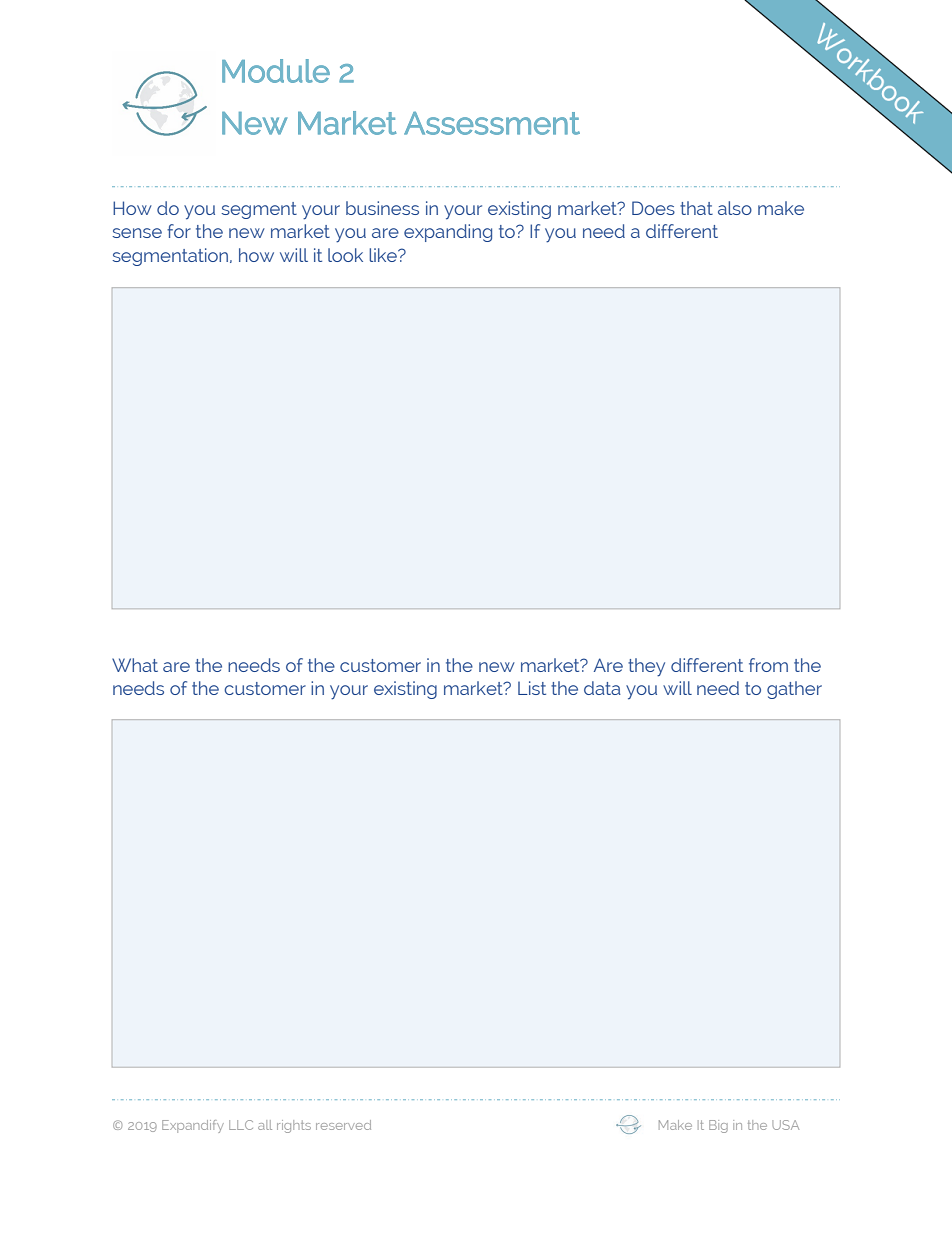  I want to click on List, so click(532, 688).
